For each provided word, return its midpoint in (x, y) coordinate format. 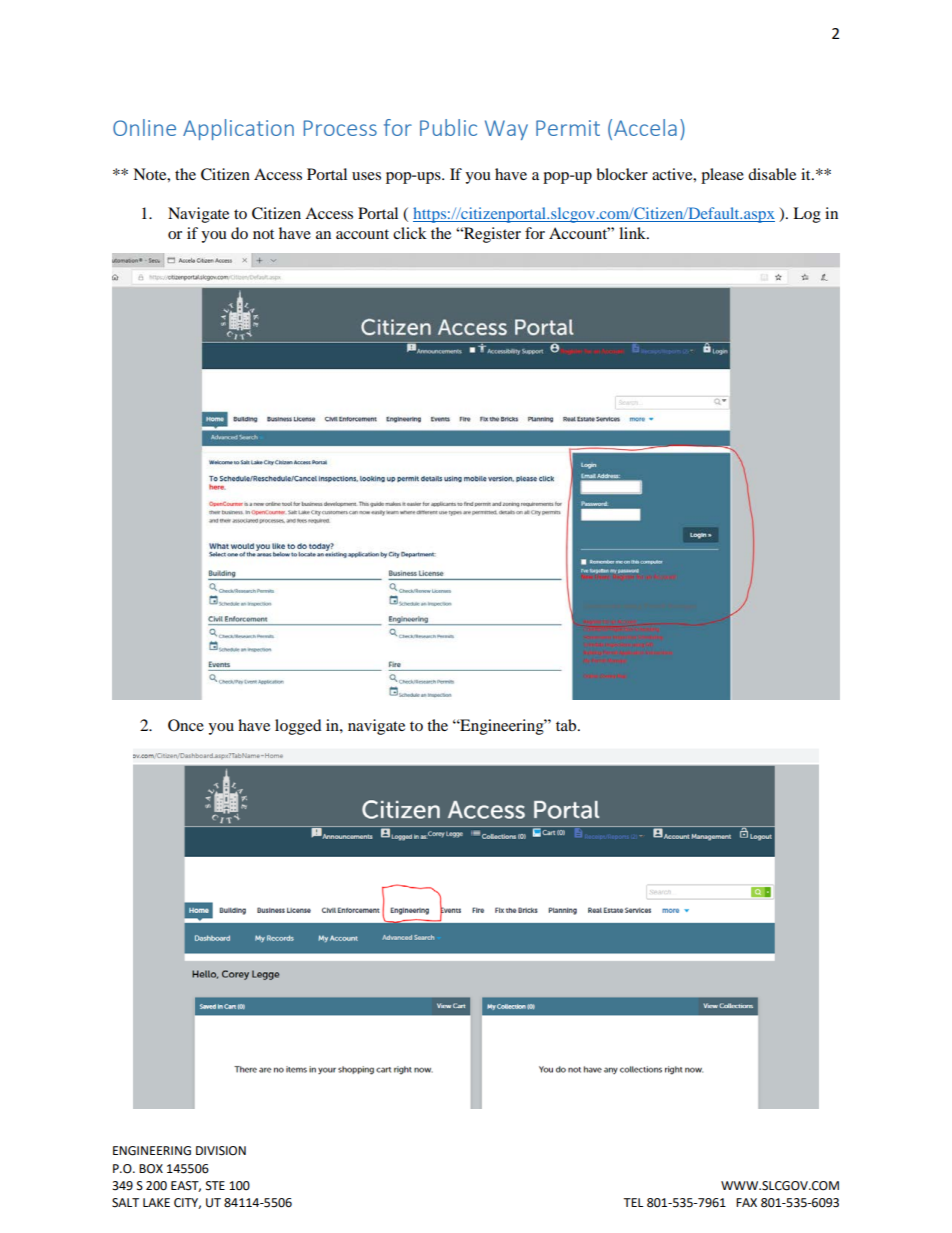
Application (238, 129)
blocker (622, 174)
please (722, 176)
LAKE (156, 1202)
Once (186, 725)
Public (448, 127)
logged (298, 727)
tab (567, 725)
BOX (151, 1169)
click (410, 233)
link (633, 233)
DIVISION (221, 1151)
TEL (633, 1202)
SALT (125, 1203)
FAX (746, 1202)
